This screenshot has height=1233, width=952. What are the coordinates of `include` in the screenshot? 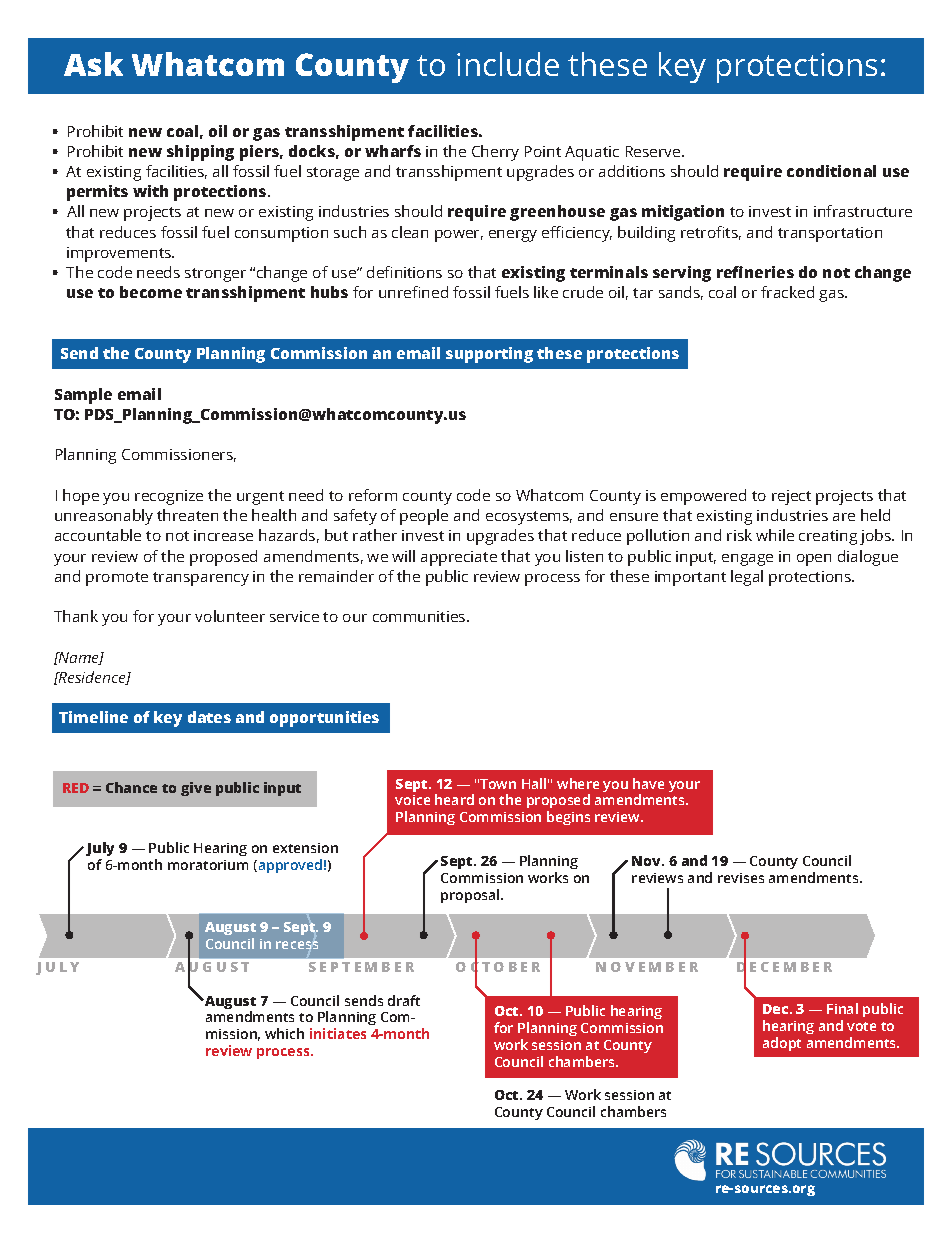 It's located at (508, 64).
